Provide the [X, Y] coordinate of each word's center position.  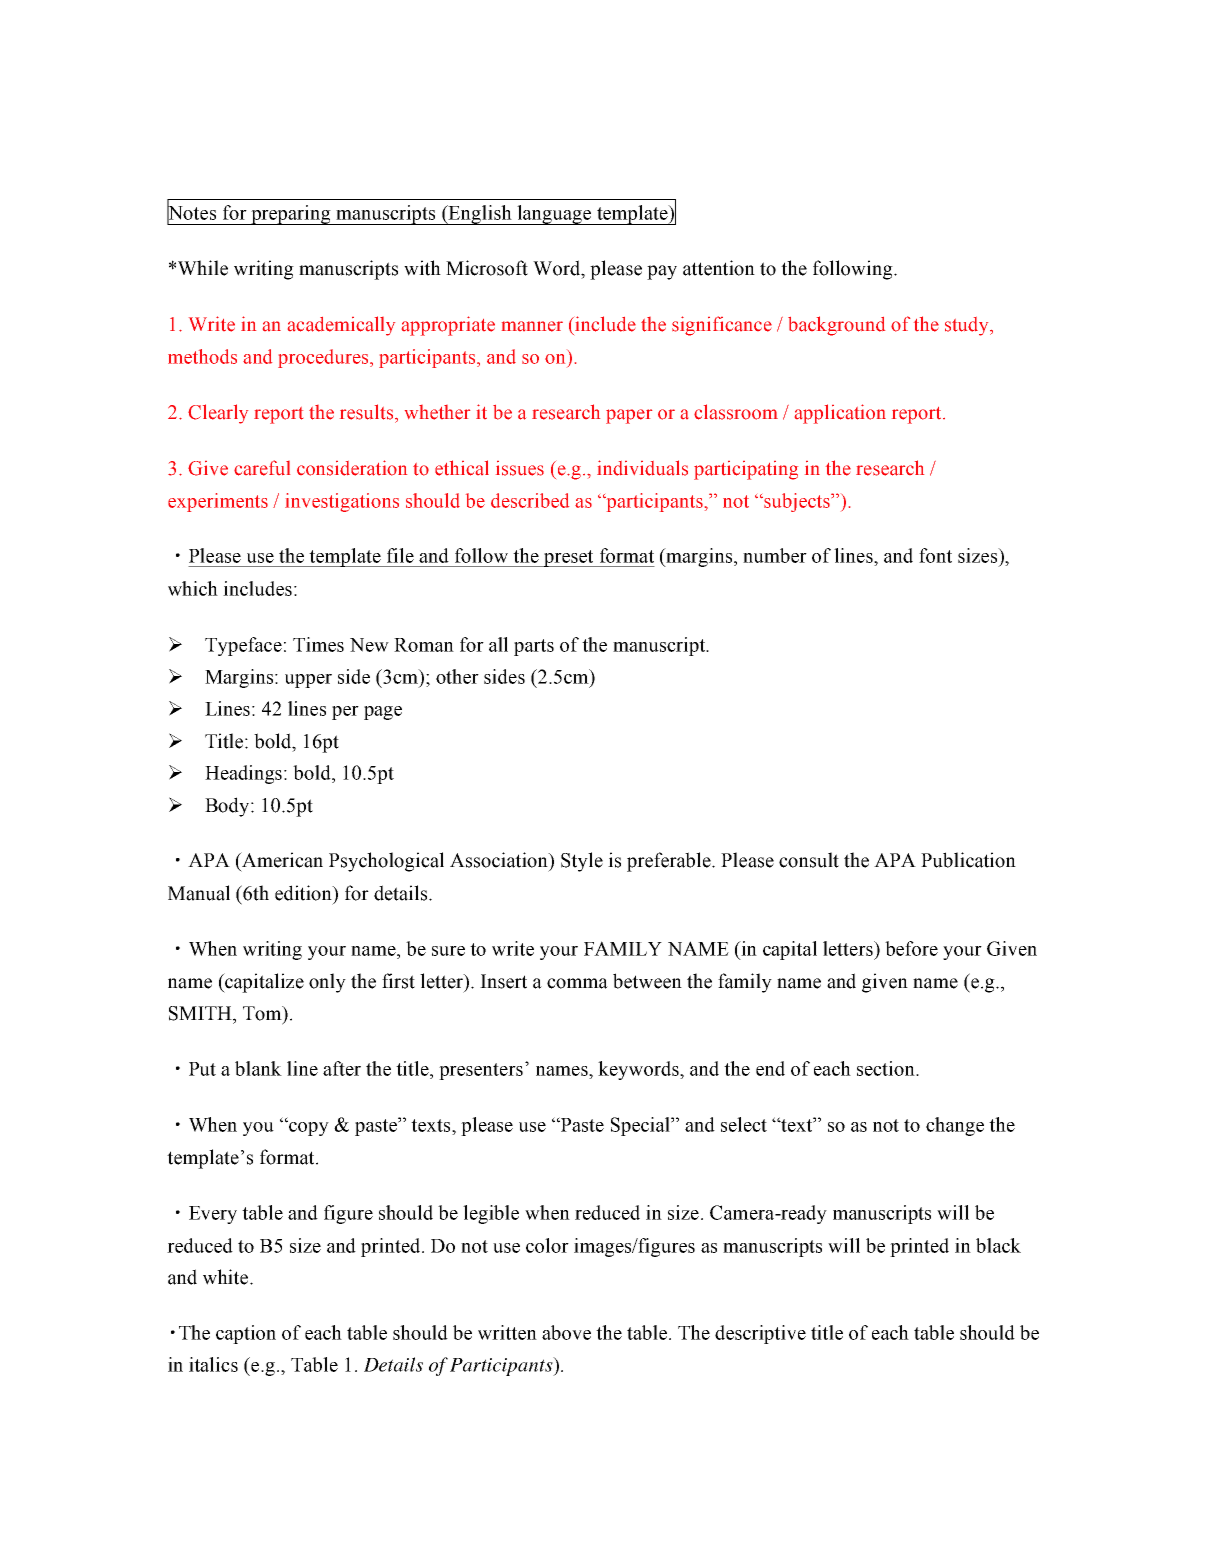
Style [582, 862]
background [836, 326]
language [554, 215]
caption [246, 1334]
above [566, 1332]
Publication [968, 860]
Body [228, 807]
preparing [291, 215]
